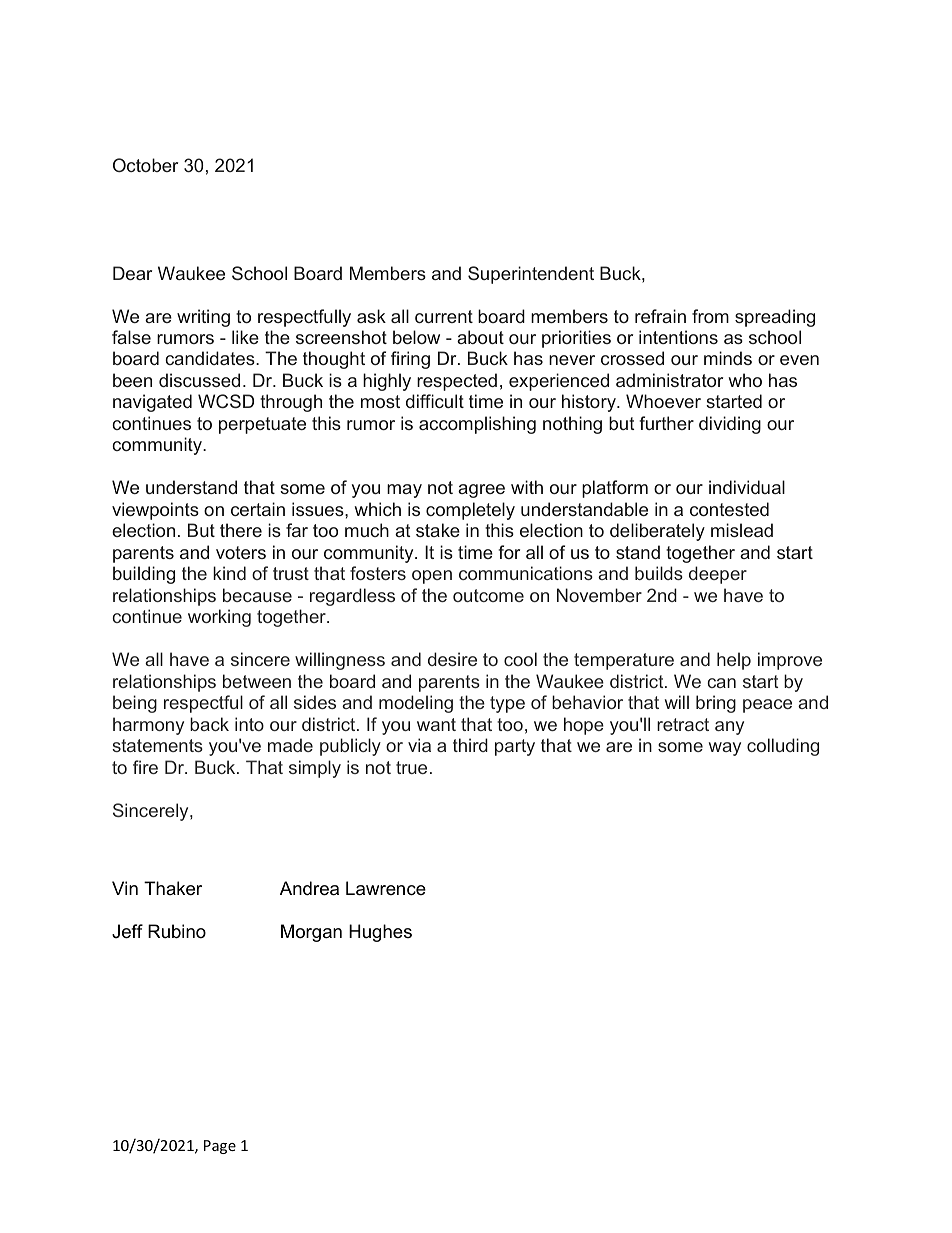 This document has width=952, height=1233. Describe the element at coordinates (380, 933) in the document. I see `Hughes` at that location.
